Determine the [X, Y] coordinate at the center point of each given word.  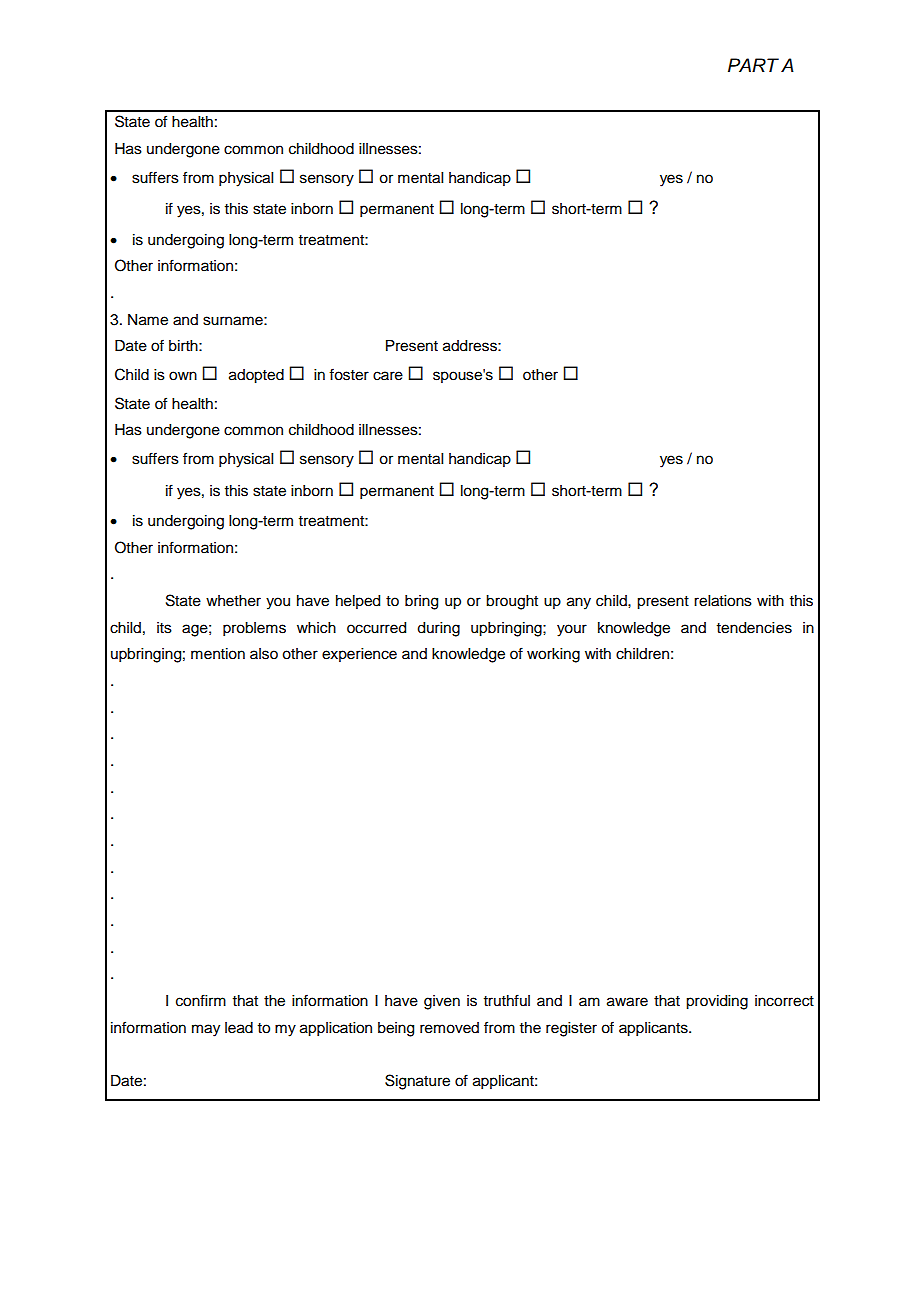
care [388, 376]
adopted [256, 376]
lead [239, 1028]
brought [512, 602]
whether [233, 601]
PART [753, 65]
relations [723, 601]
